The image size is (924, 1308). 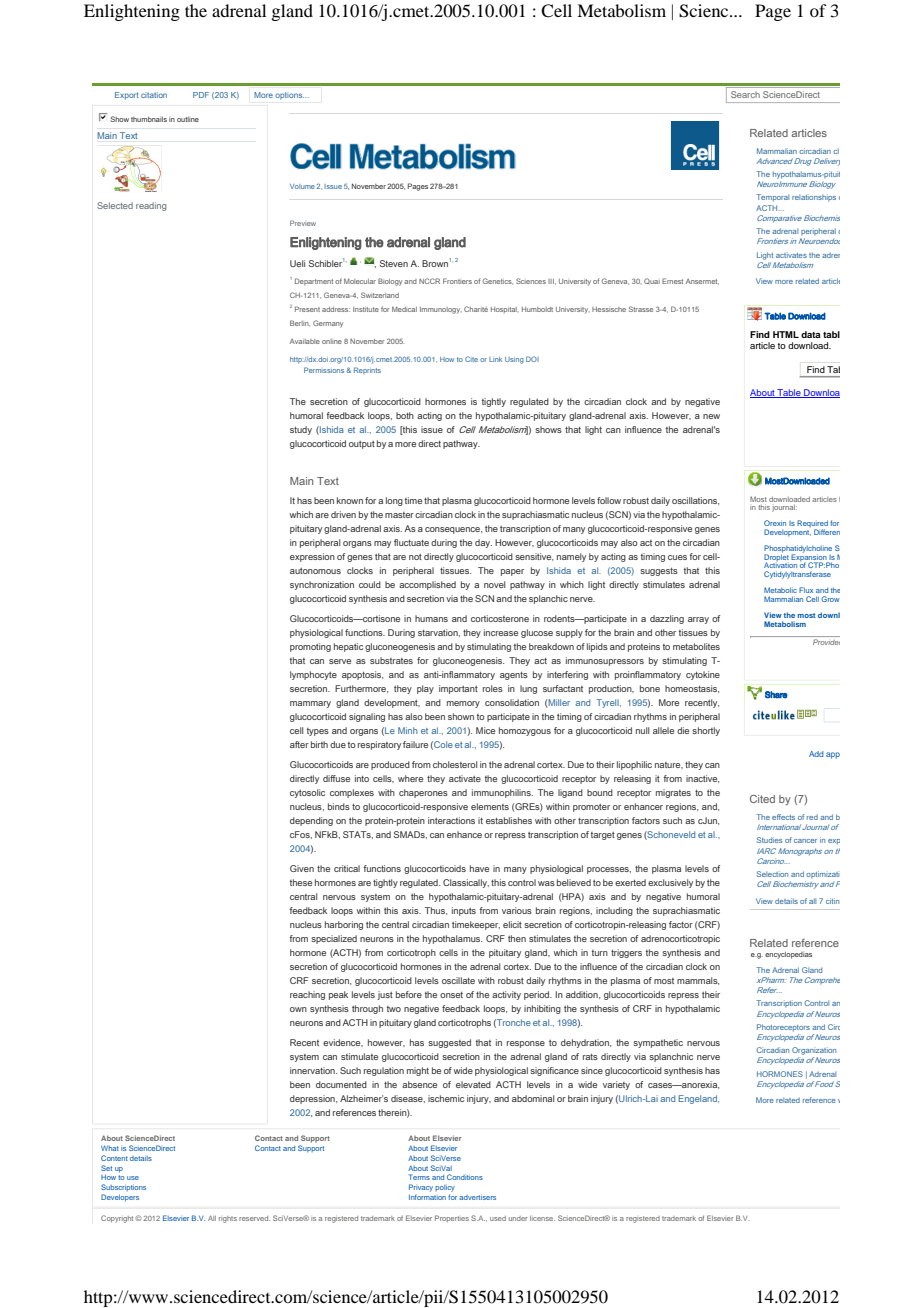 I want to click on Berlin, so click(x=300, y=323).
